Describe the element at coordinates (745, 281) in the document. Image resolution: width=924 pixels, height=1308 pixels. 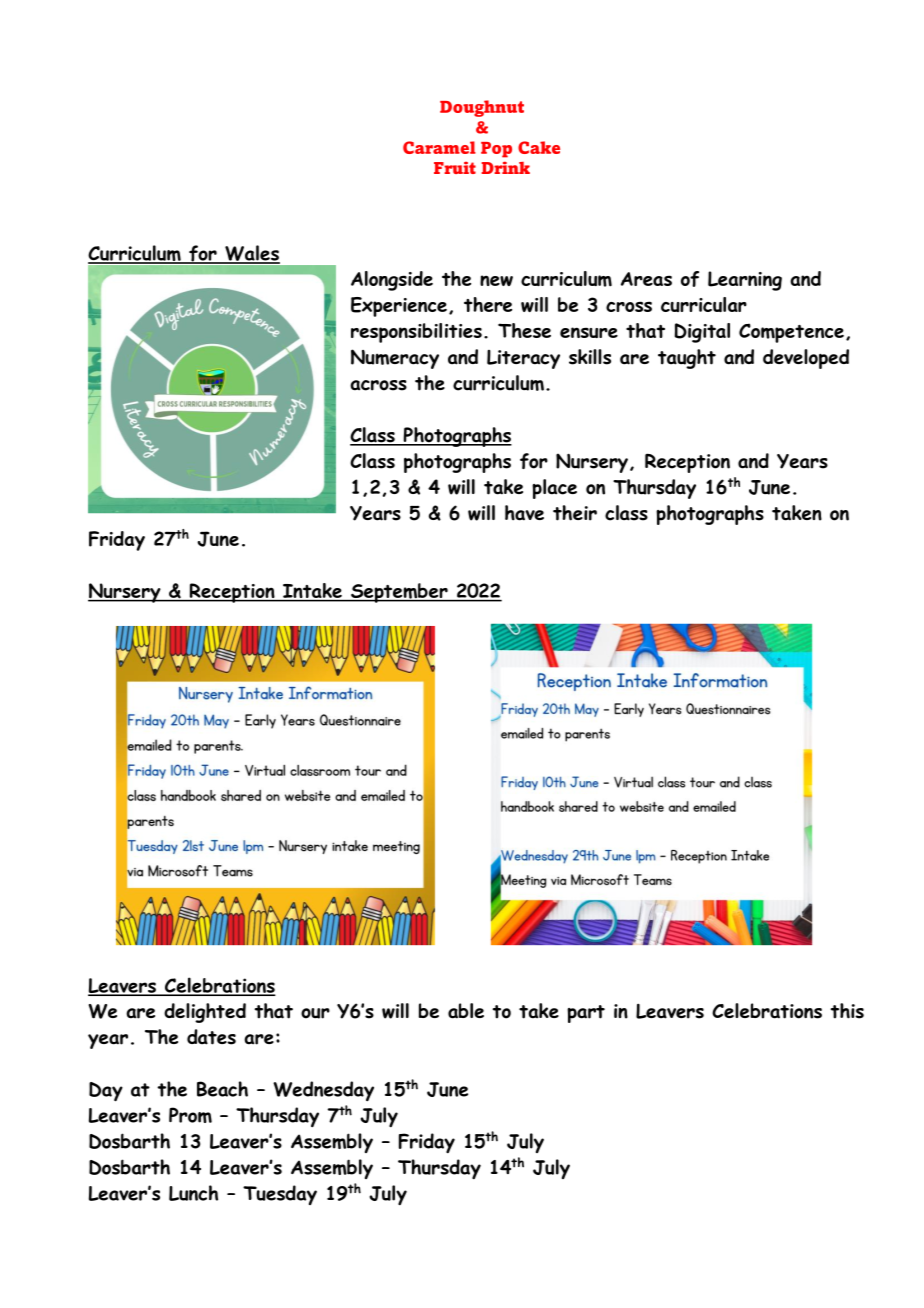
I see `Learning` at that location.
